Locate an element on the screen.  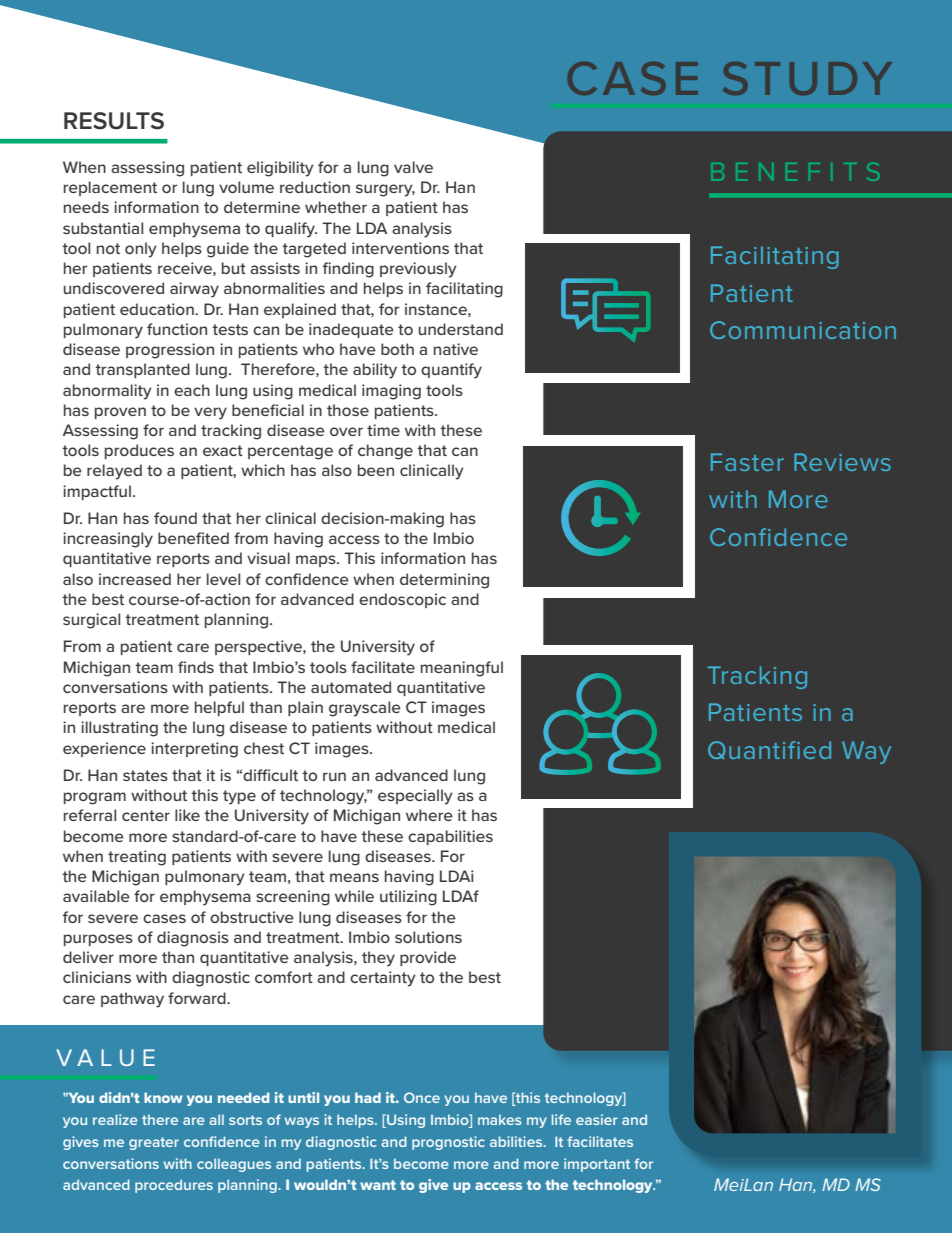
valve is located at coordinates (413, 167).
